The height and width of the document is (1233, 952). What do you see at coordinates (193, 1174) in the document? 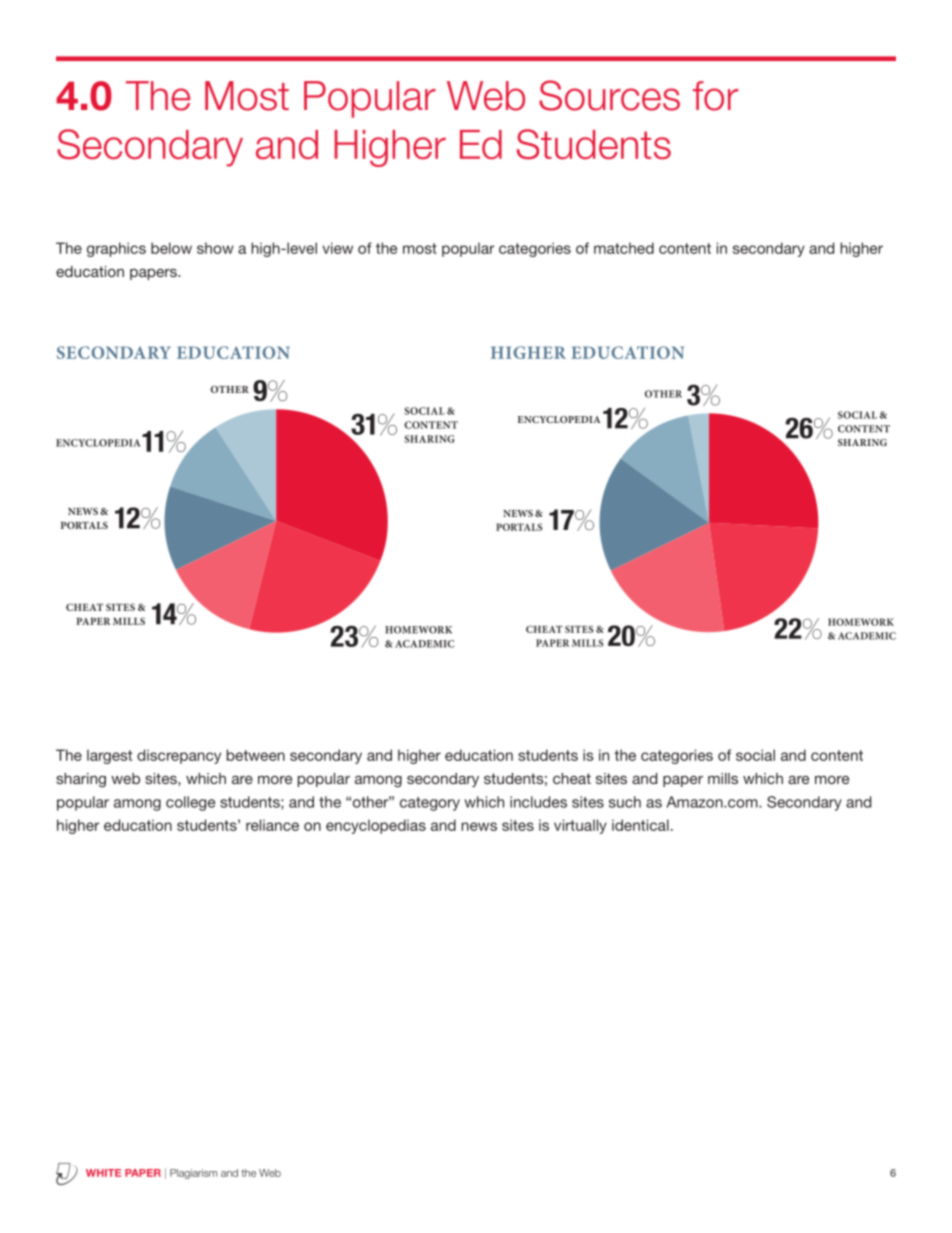
I see `Plagiarism` at bounding box center [193, 1174].
